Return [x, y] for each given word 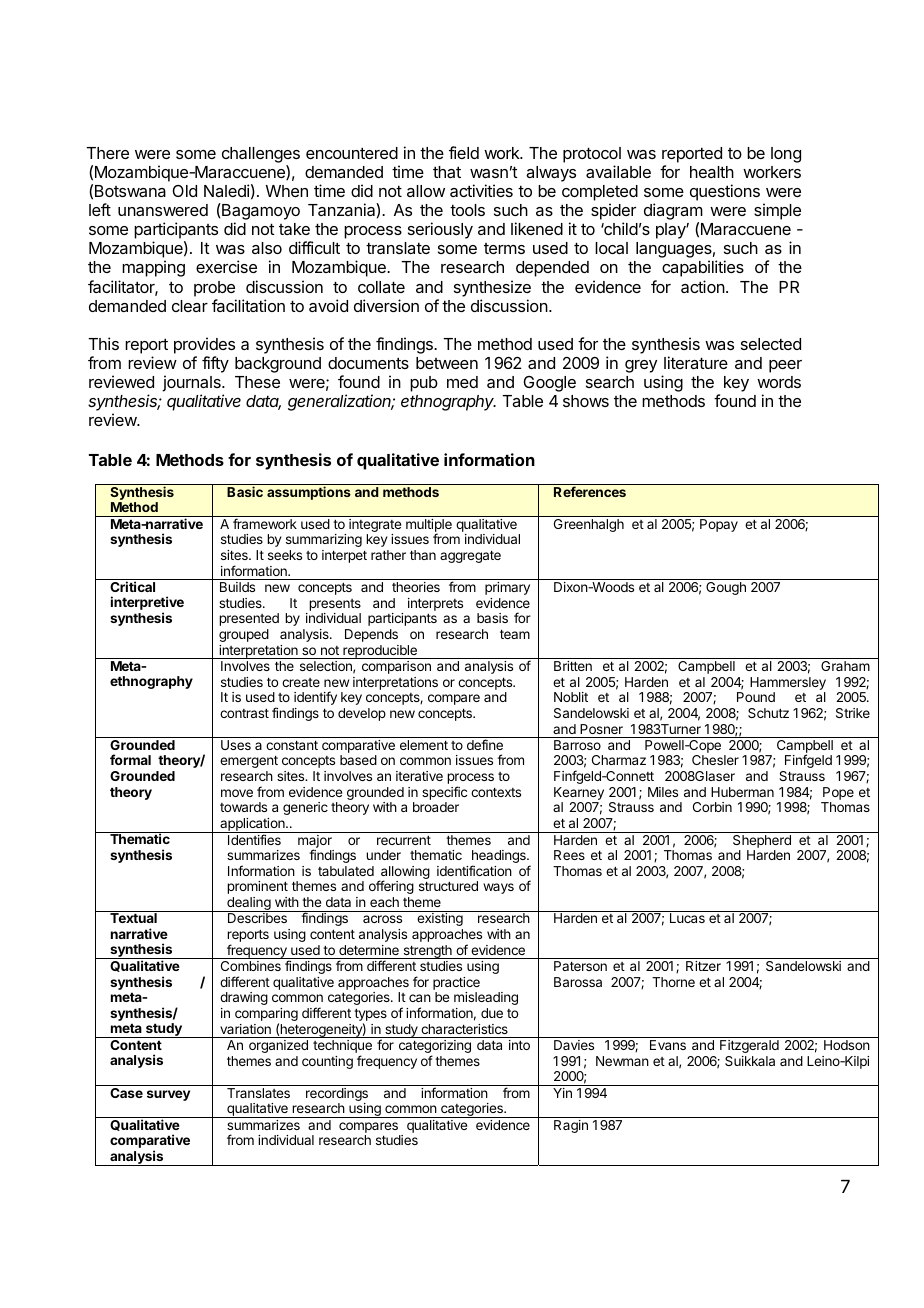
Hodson [847, 1045]
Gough [726, 588]
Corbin [712, 807]
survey [168, 1095]
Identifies [254, 839]
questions [725, 192]
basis [492, 618]
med [462, 382]
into [519, 1045]
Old [185, 191]
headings [500, 858]
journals [192, 385]
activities [481, 190]
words [779, 382]
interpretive [147, 604]
